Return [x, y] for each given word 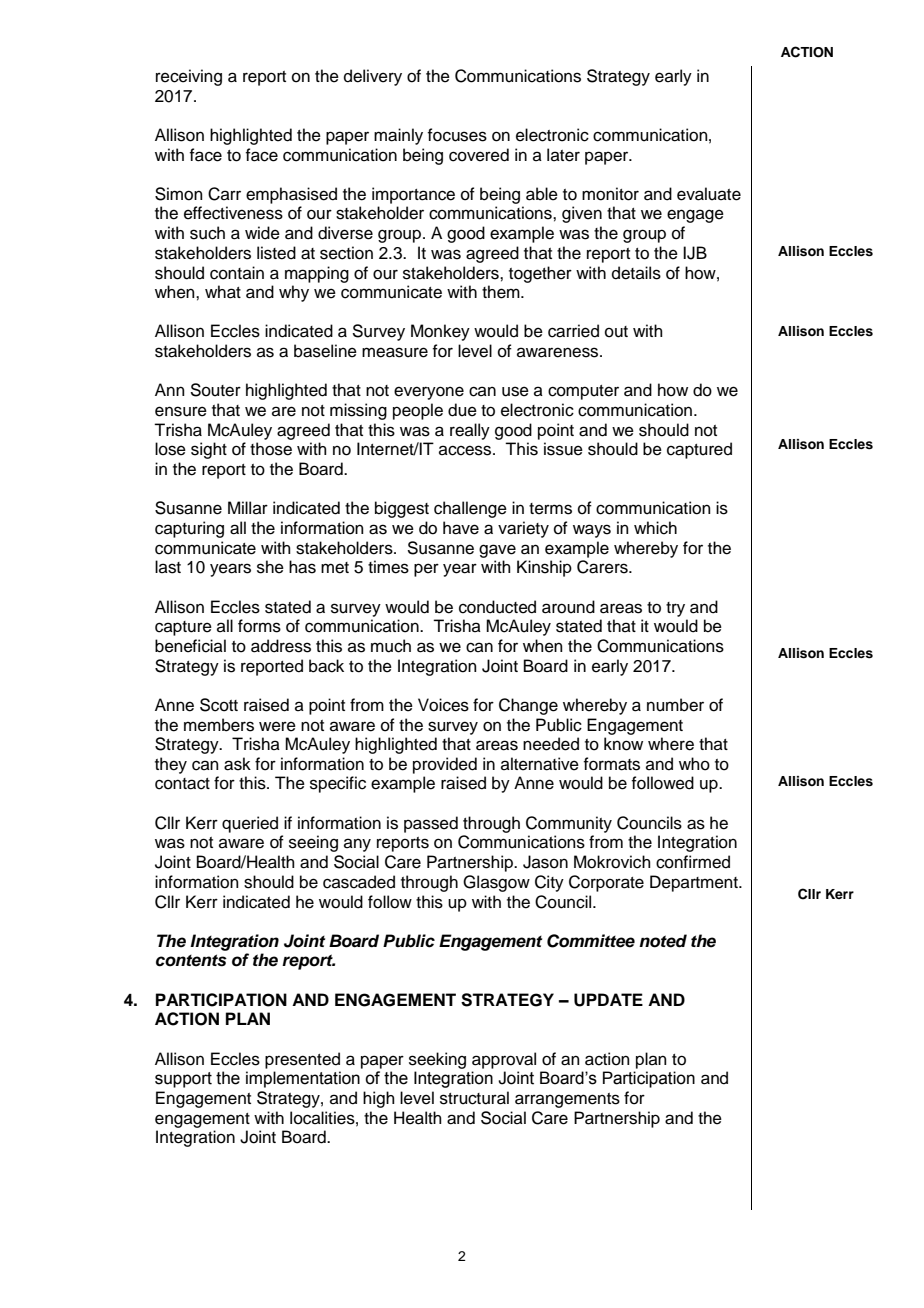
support [183, 1080]
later [563, 155]
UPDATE [608, 1000]
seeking [437, 1060]
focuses [457, 135]
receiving [189, 77]
